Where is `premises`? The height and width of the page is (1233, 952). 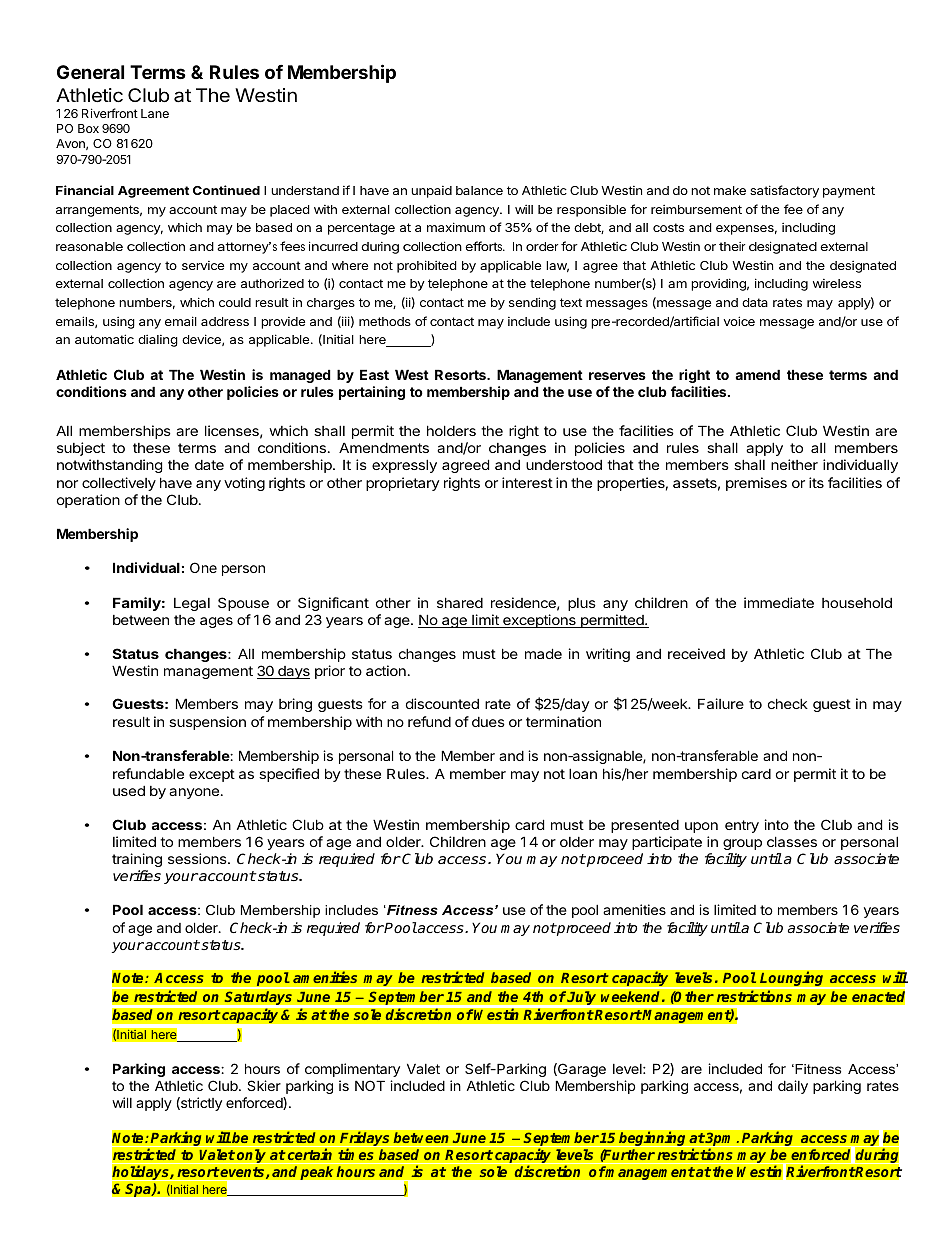
premises is located at coordinates (756, 484).
